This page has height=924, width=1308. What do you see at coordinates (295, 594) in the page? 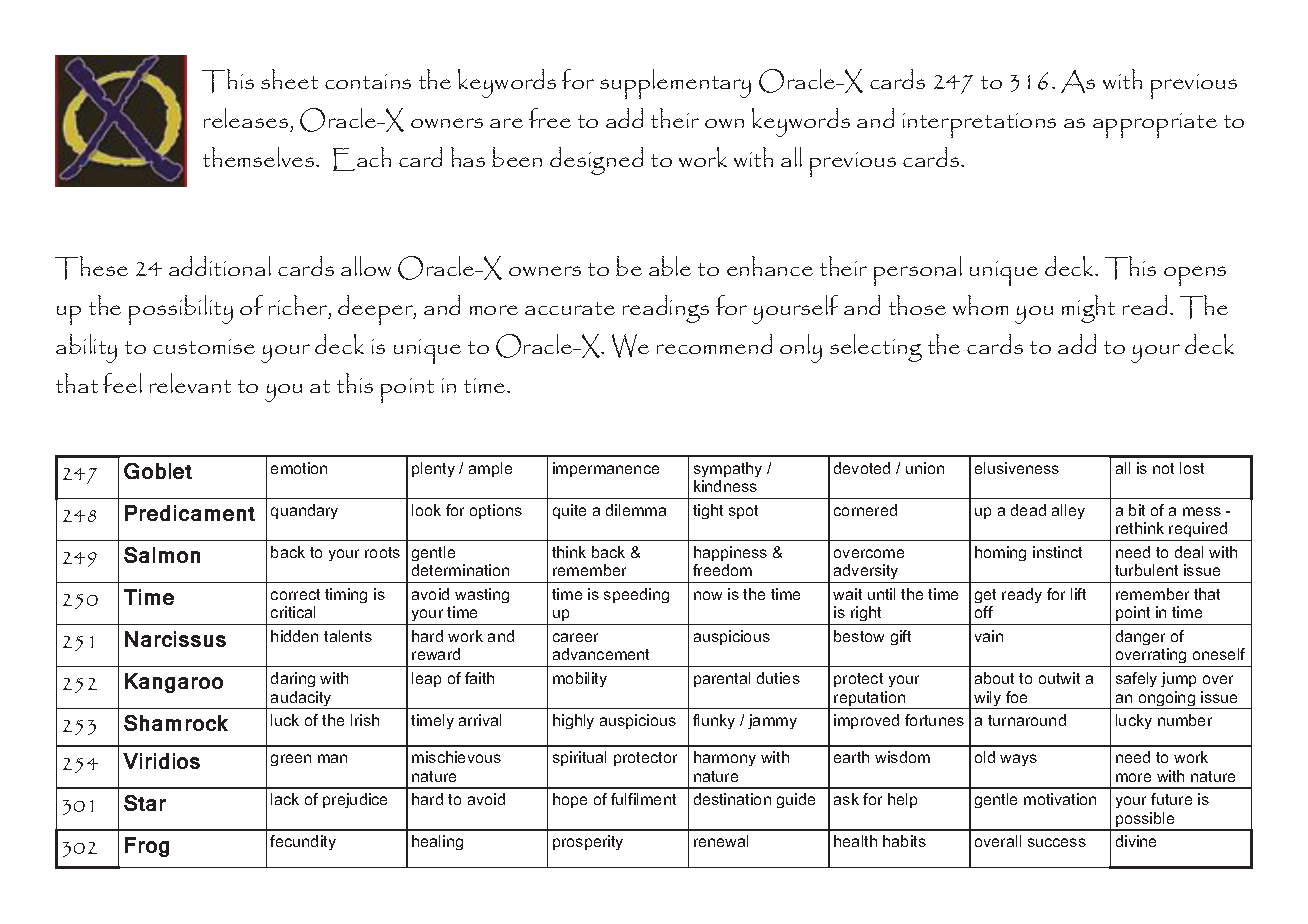
I see `correct` at bounding box center [295, 594].
